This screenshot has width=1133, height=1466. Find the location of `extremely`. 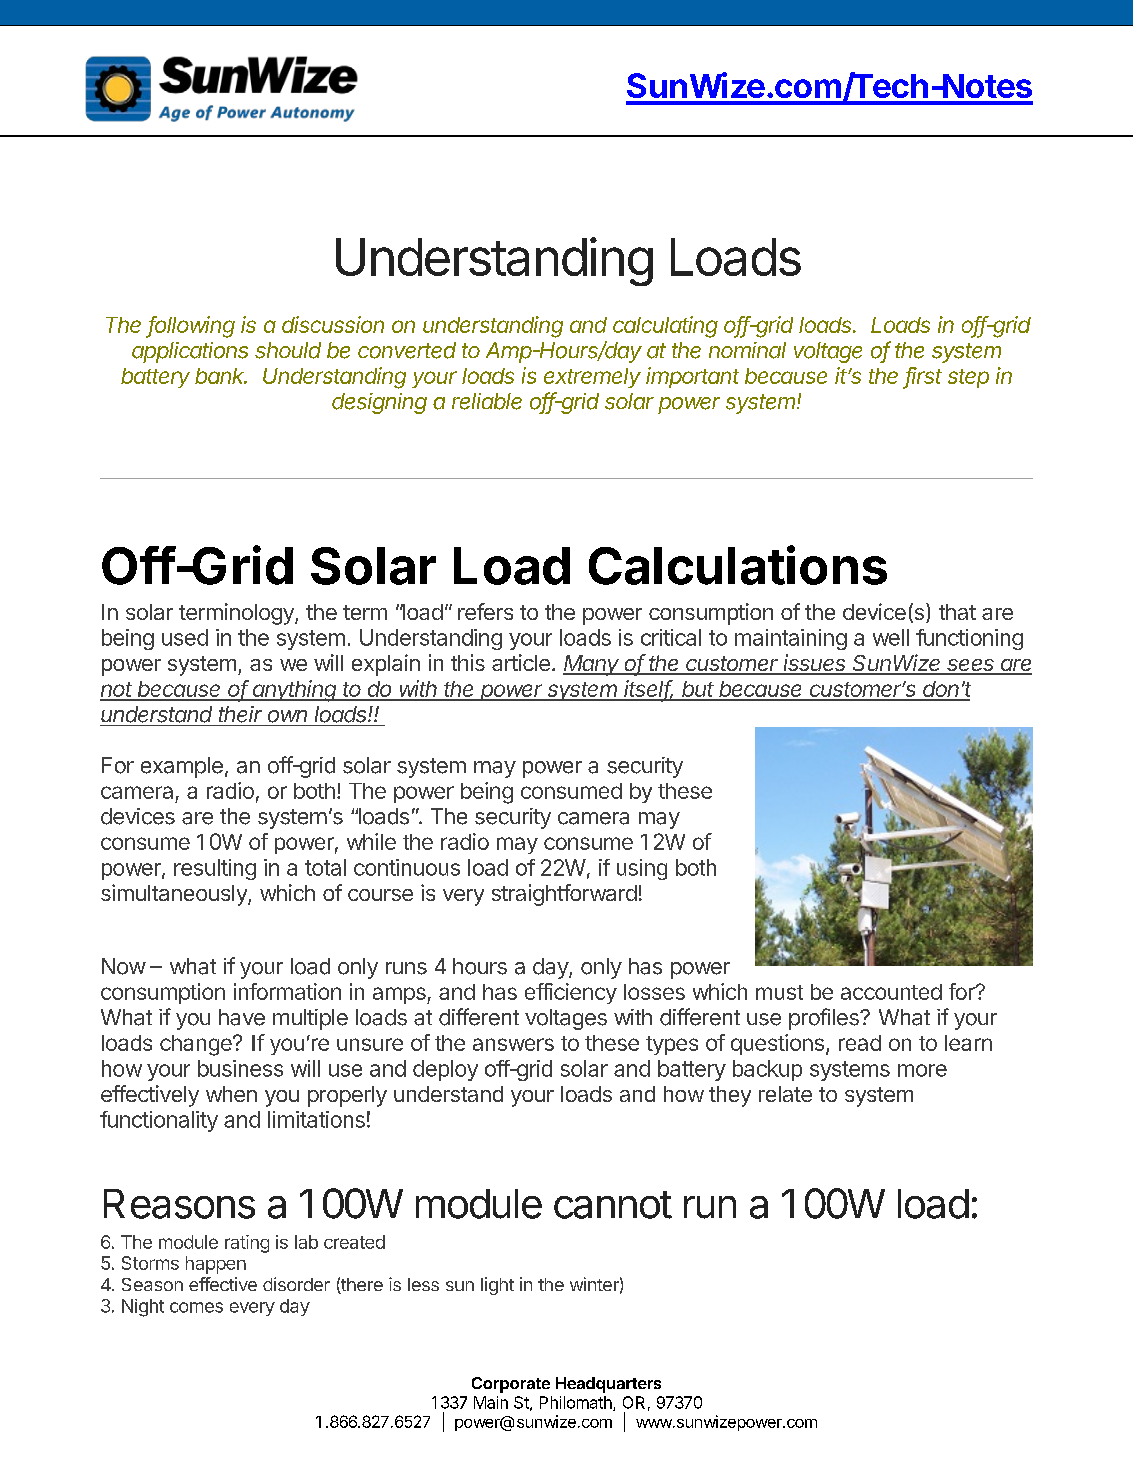

extremely is located at coordinates (592, 378).
